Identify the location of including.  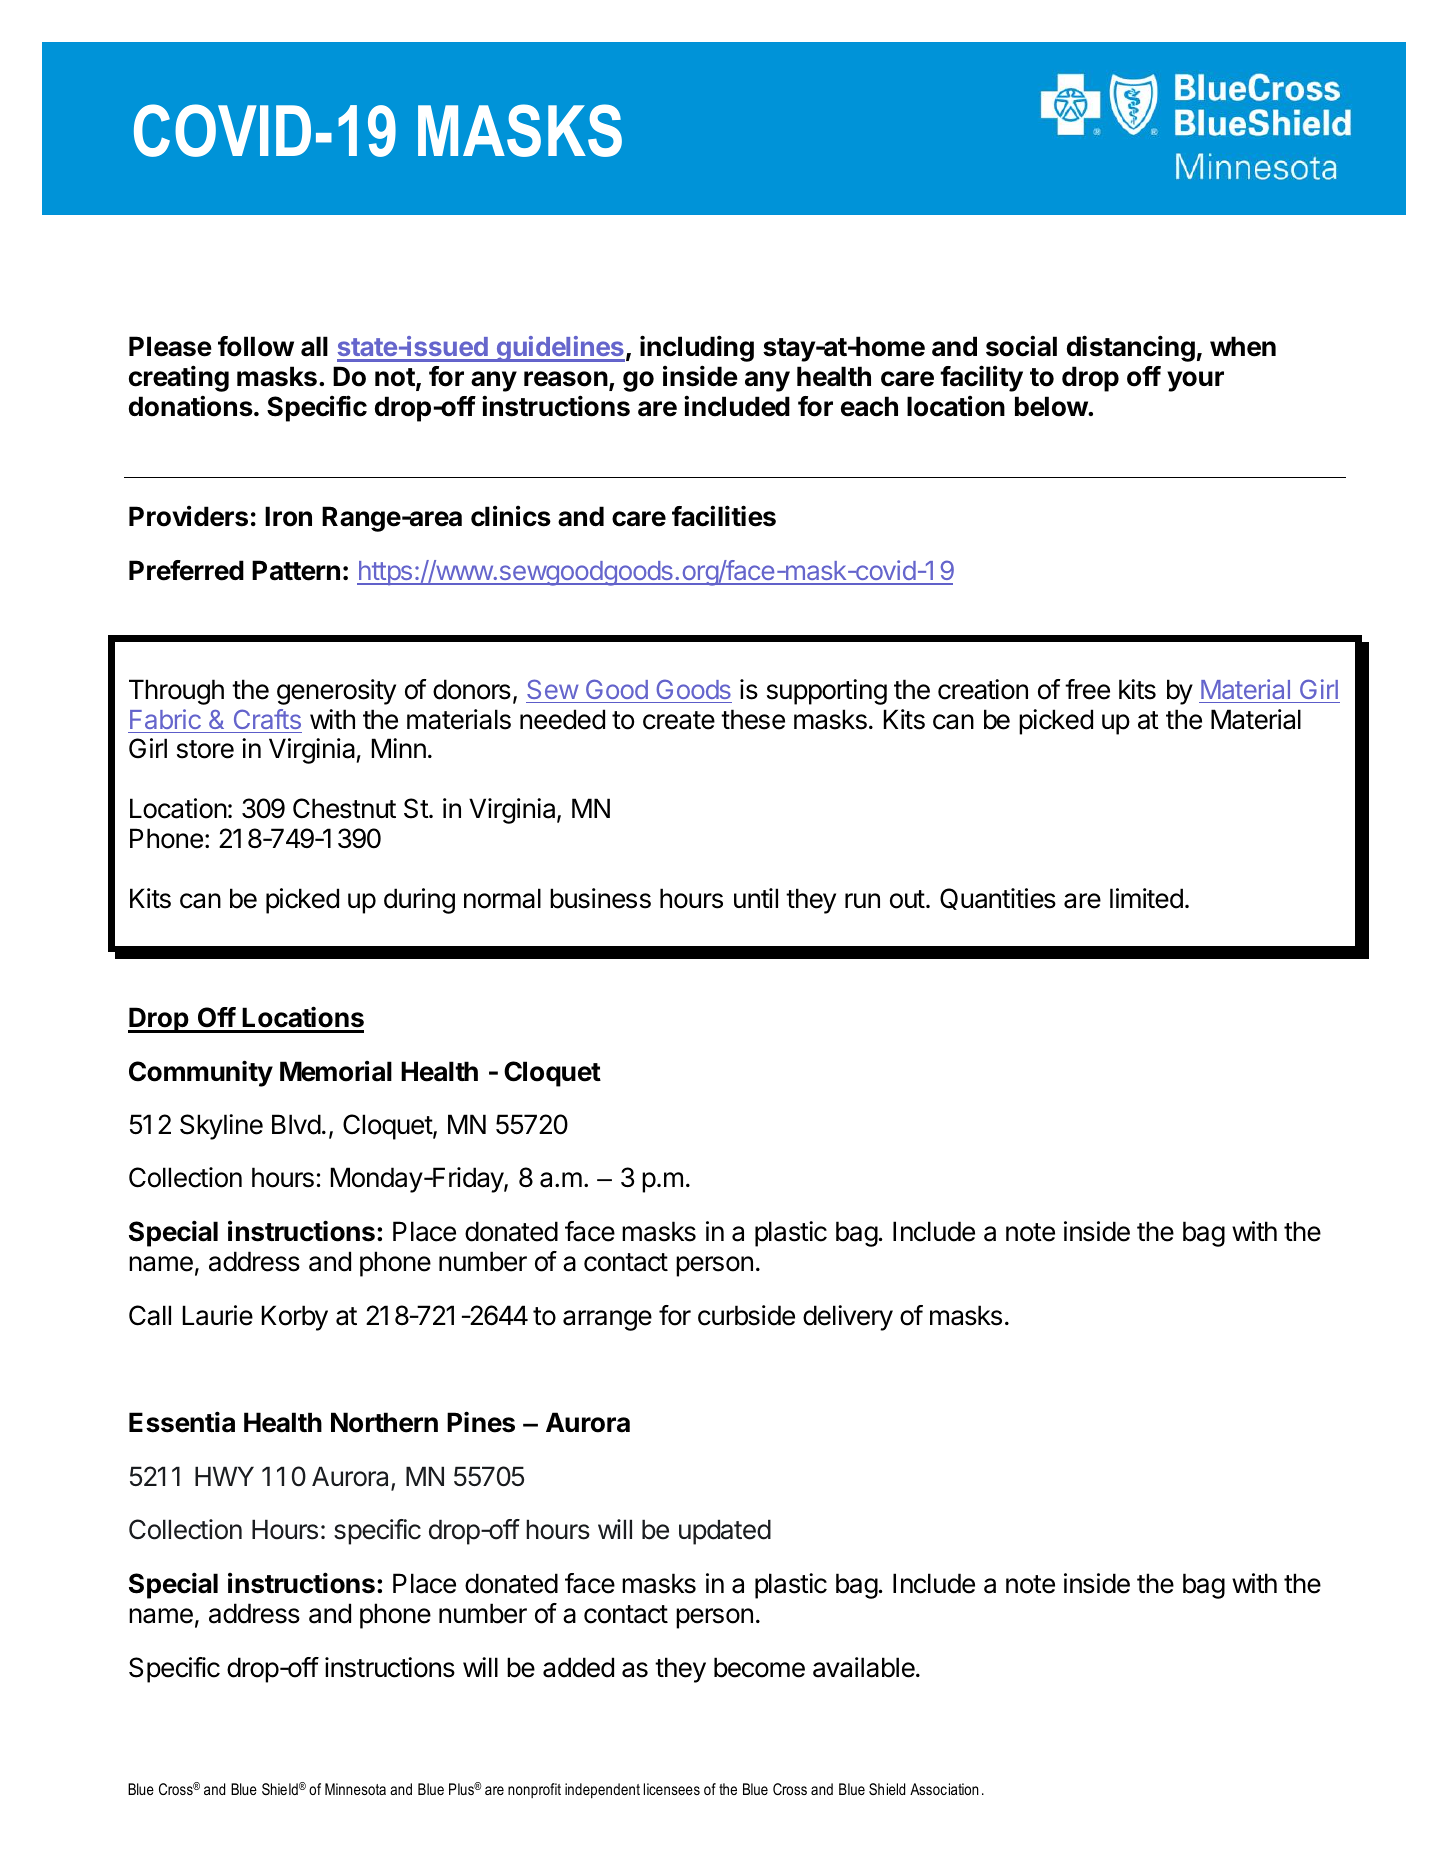
(697, 348).
